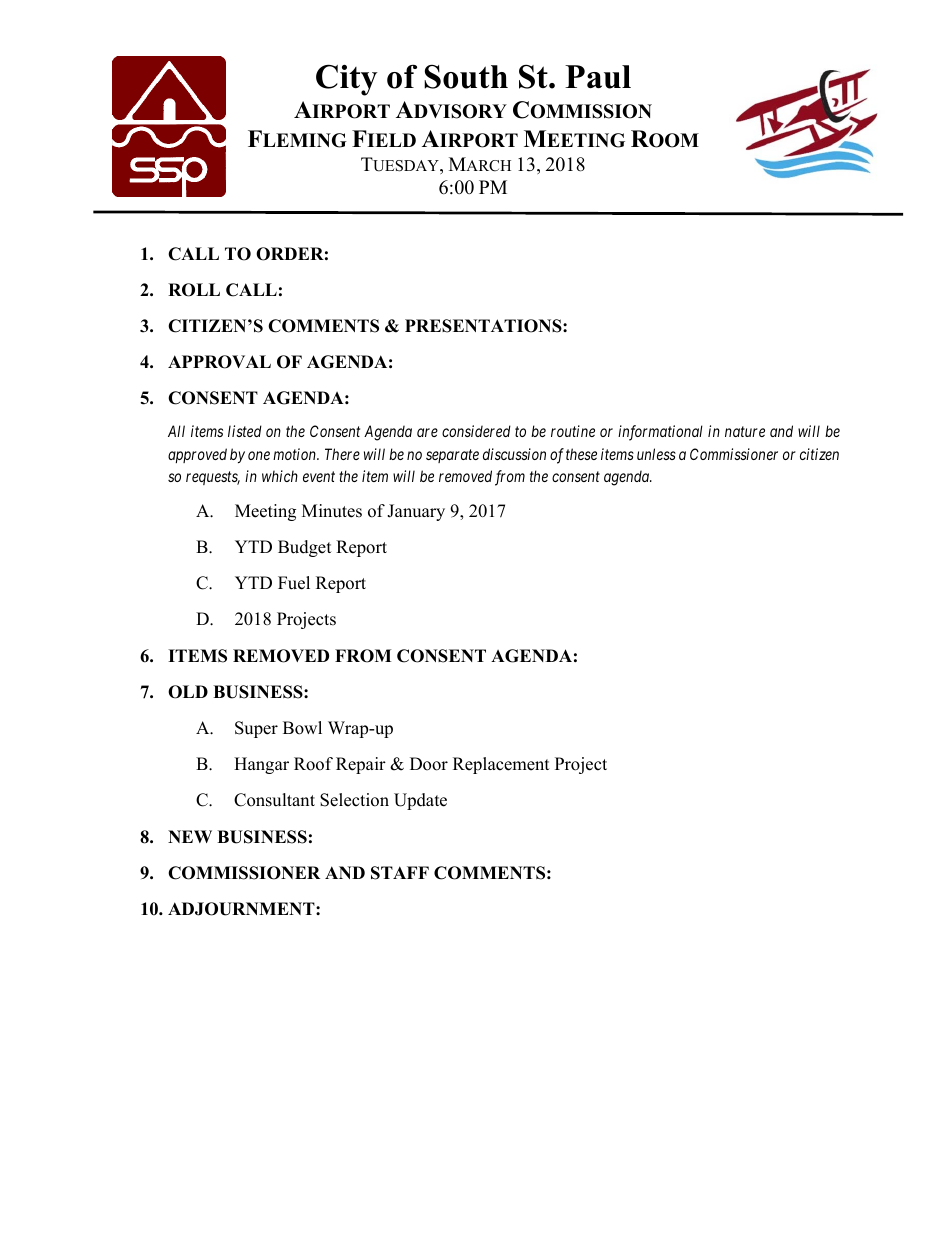  I want to click on City, so click(347, 80).
